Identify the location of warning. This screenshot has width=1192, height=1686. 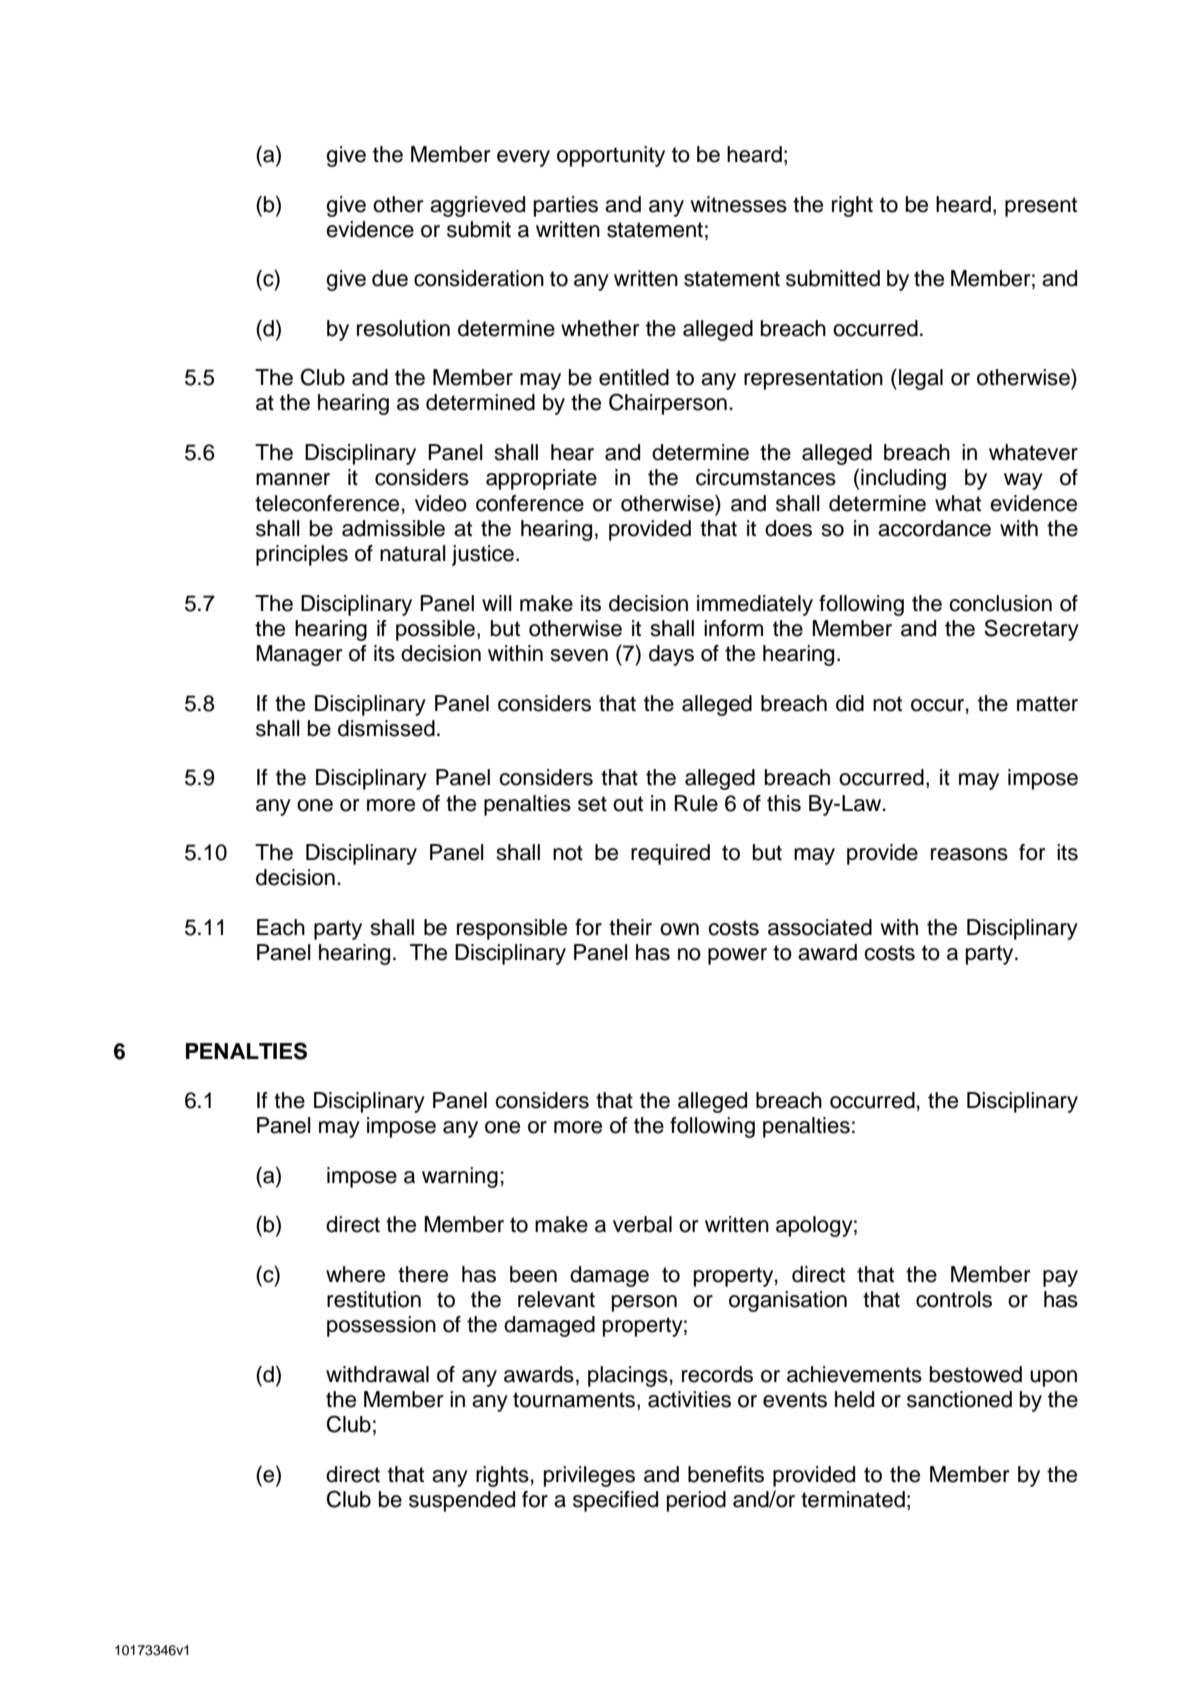
(460, 1177).
